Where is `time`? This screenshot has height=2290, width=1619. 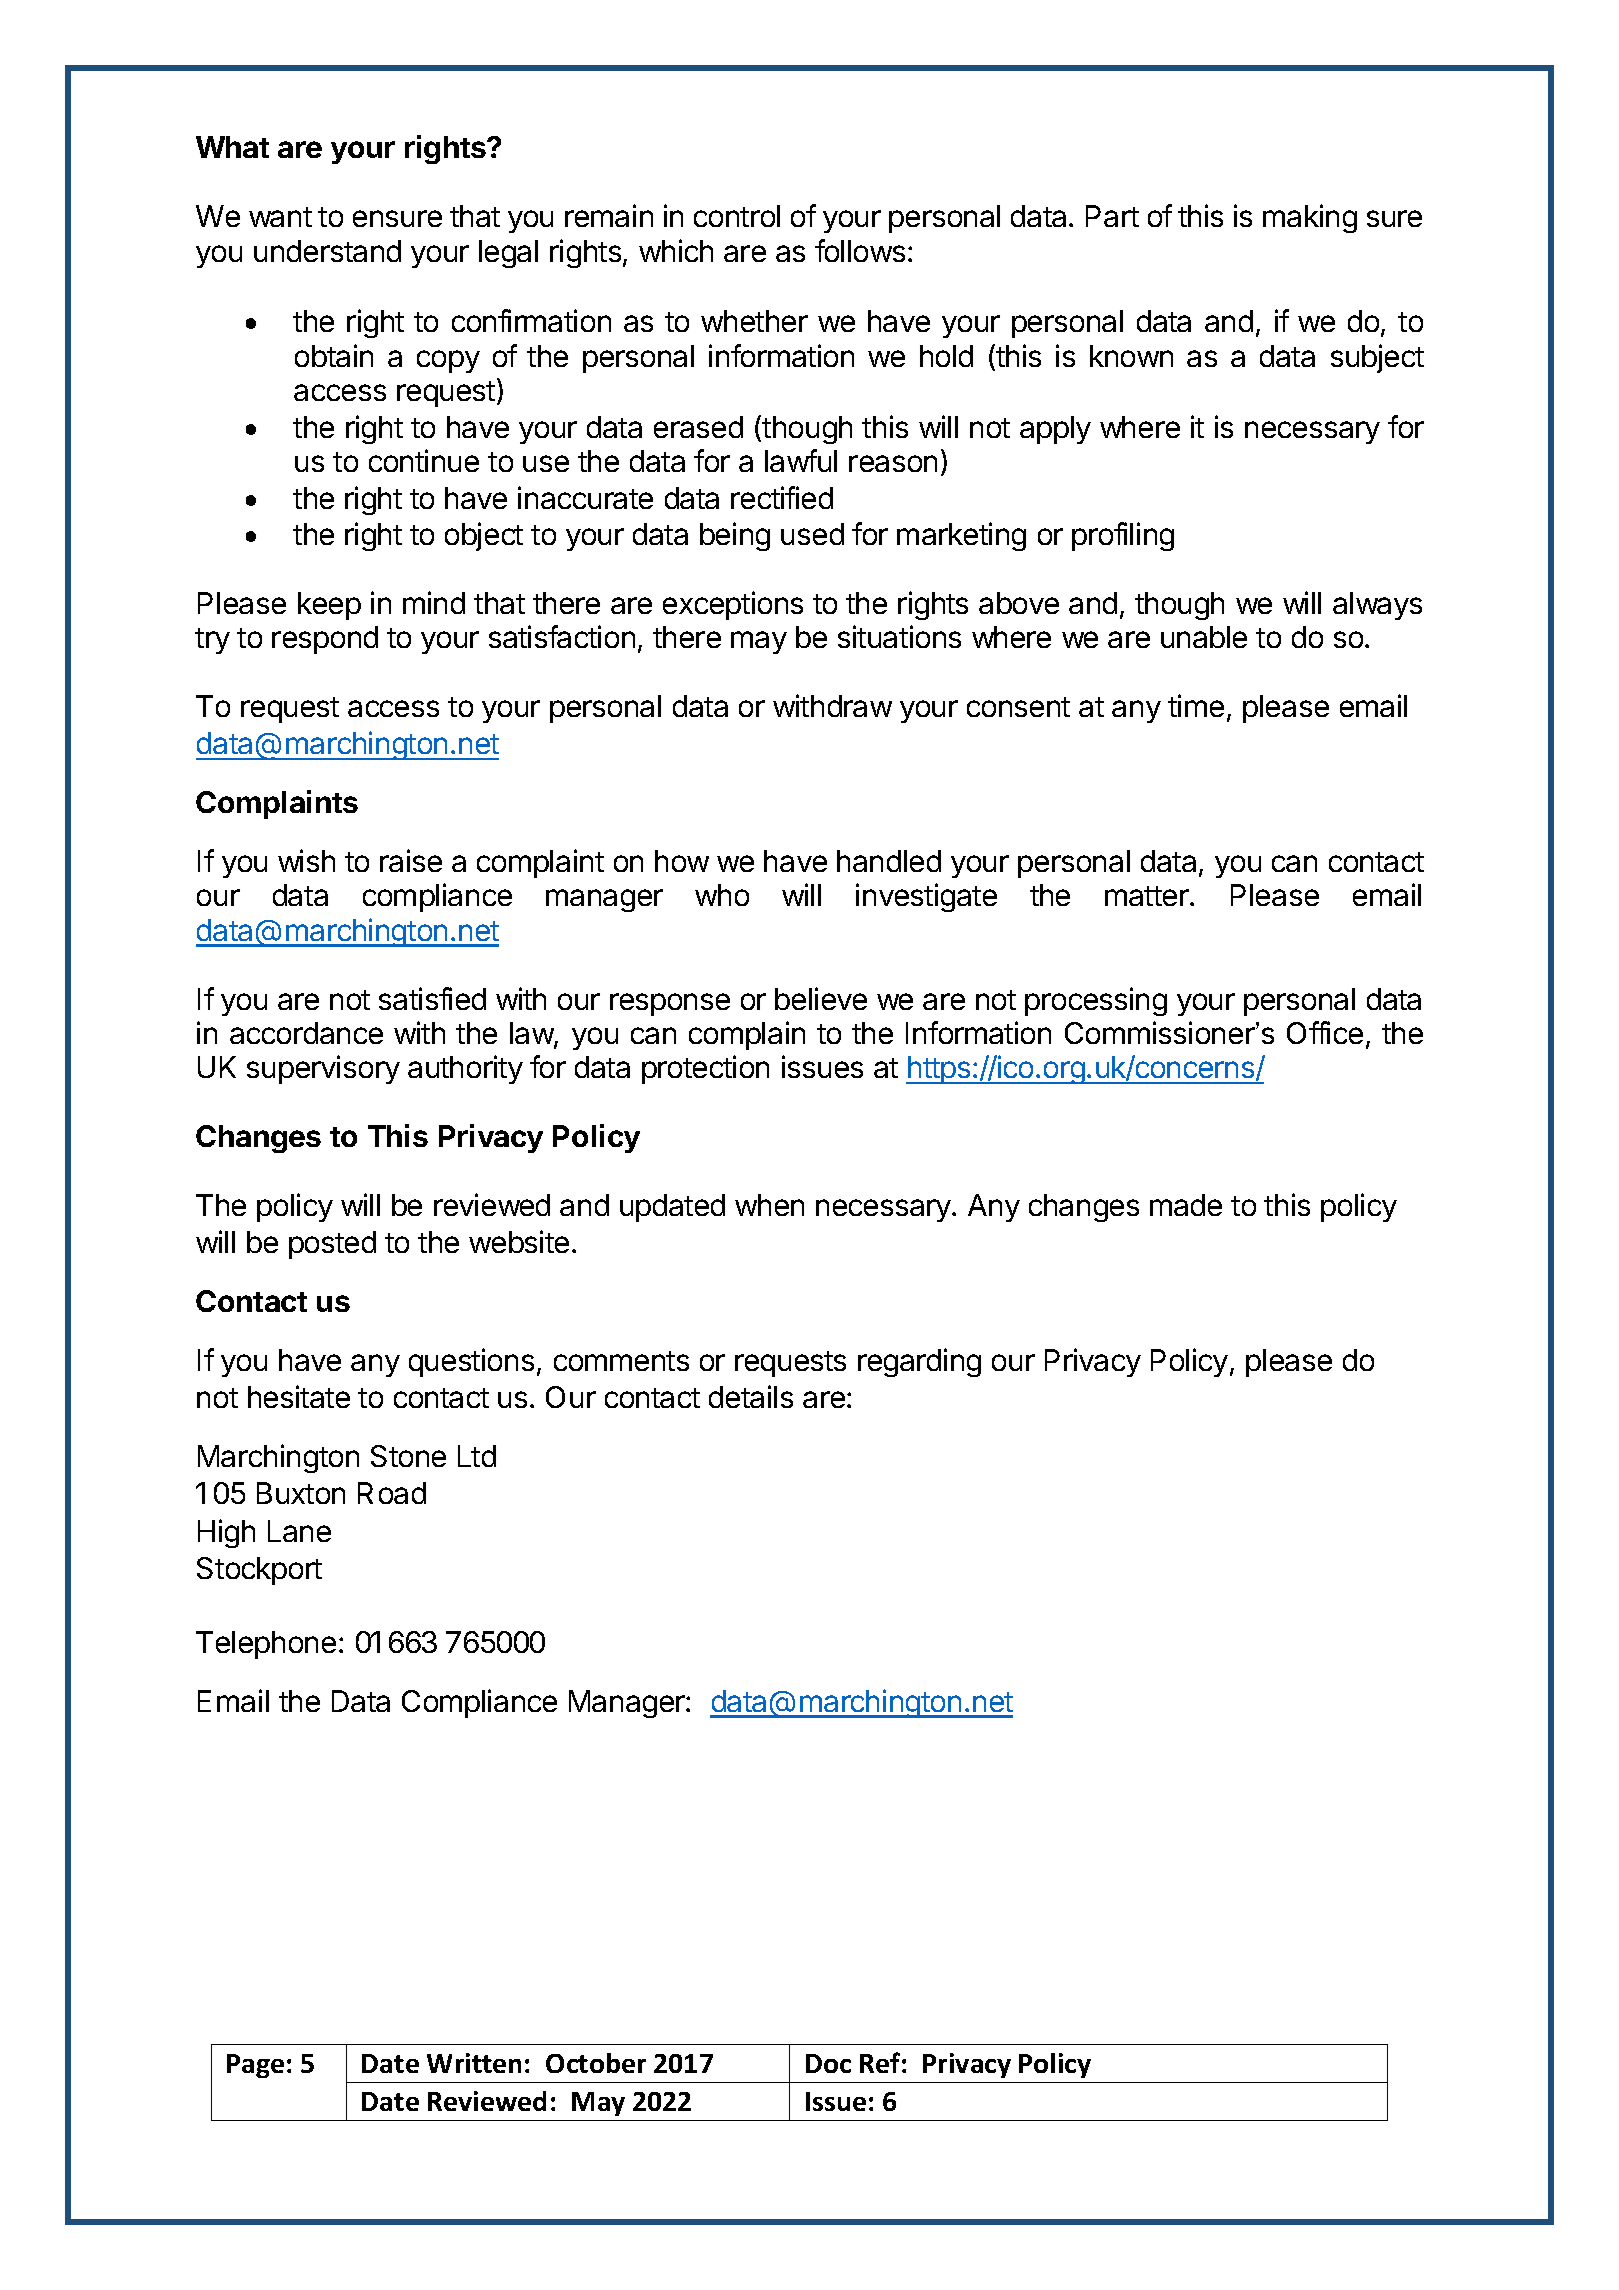
time is located at coordinates (1196, 705).
